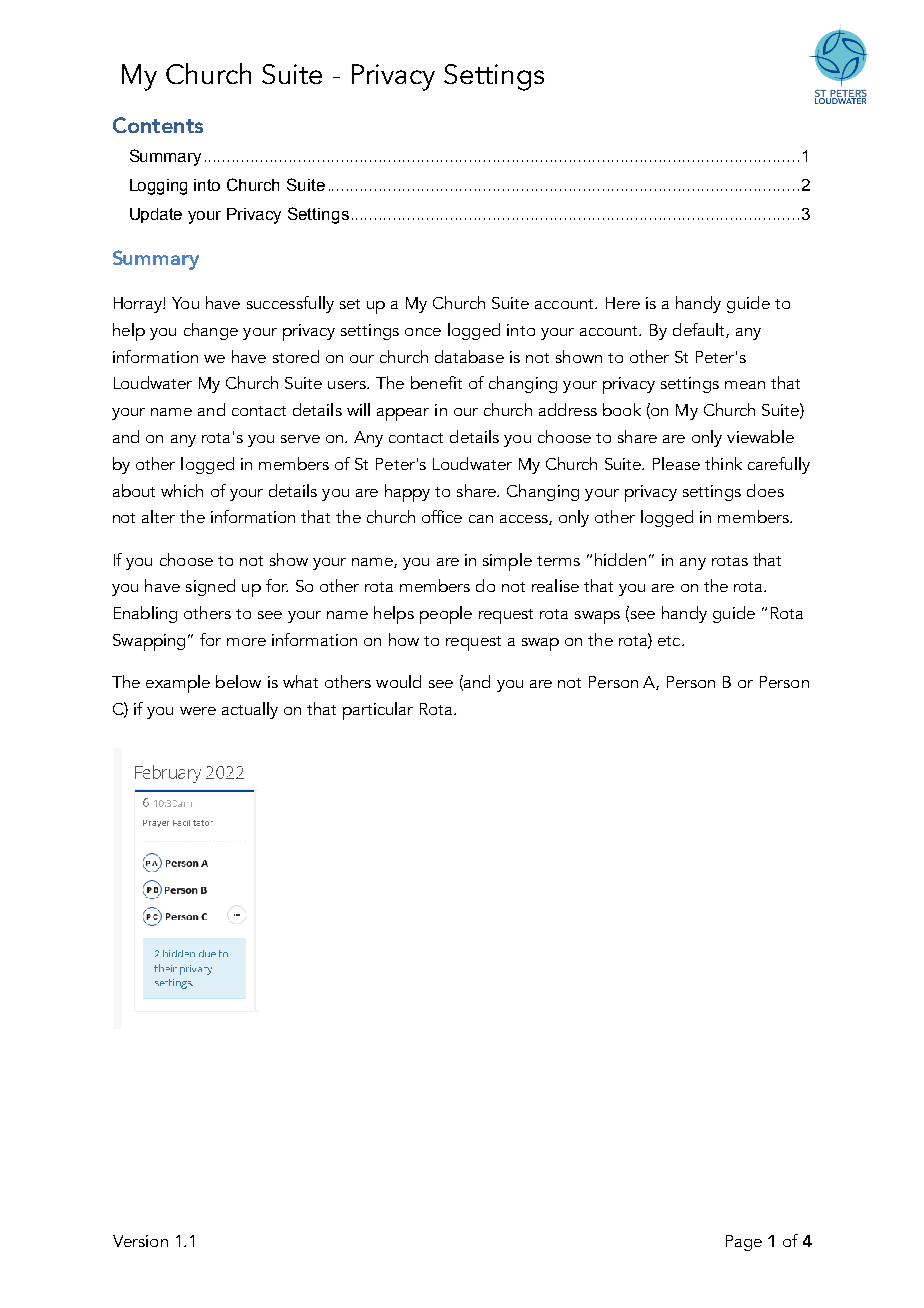 Image resolution: width=924 pixels, height=1308 pixels. Describe the element at coordinates (198, 711) in the screenshot. I see `were` at that location.
